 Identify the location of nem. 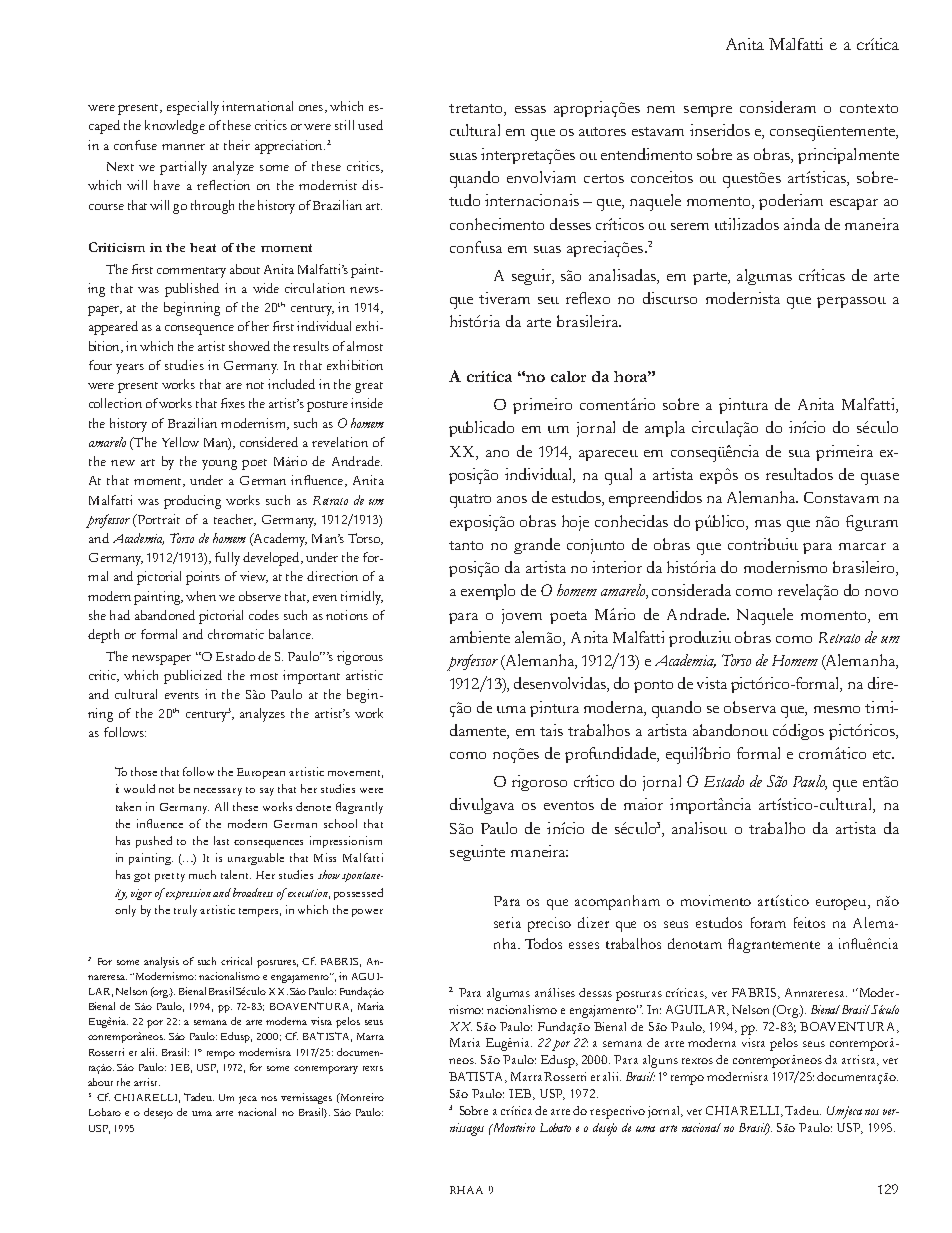
(661, 109).
